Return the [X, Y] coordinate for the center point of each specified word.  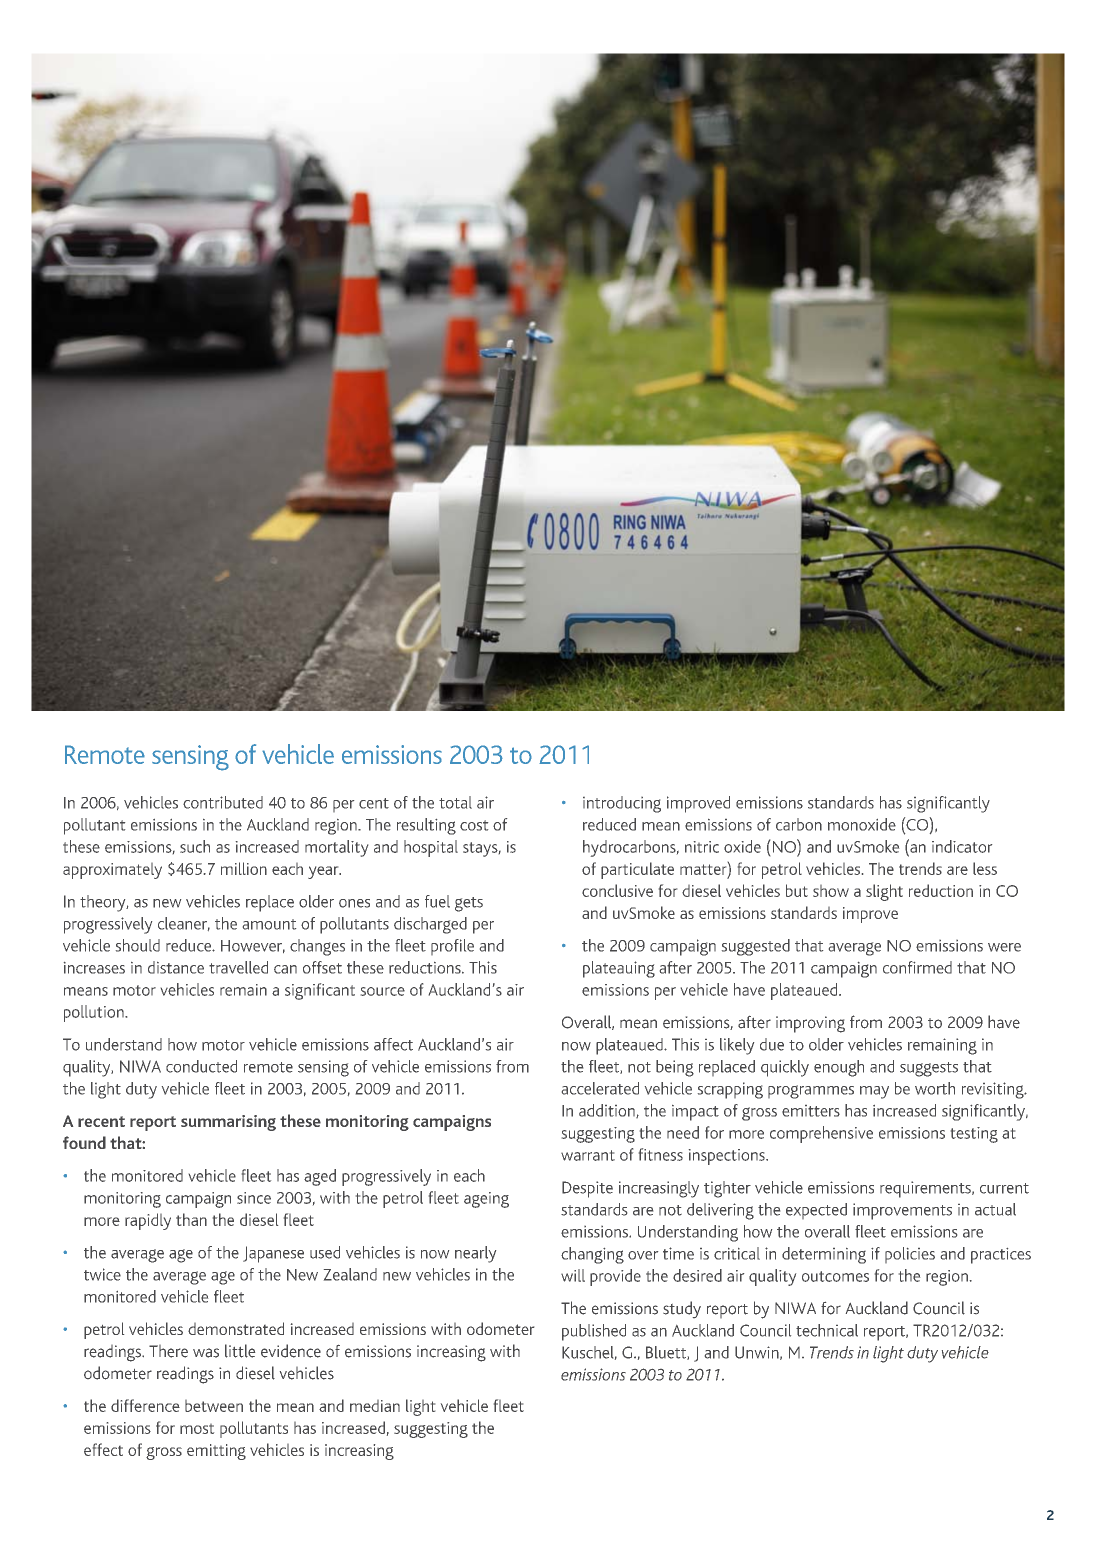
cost [474, 825]
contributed [223, 802]
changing [592, 1255]
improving [810, 1024]
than [191, 1219]
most [197, 1429]
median [375, 1406]
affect [393, 1044]
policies [910, 1255]
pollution [95, 1013]
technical [827, 1330]
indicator [962, 846]
